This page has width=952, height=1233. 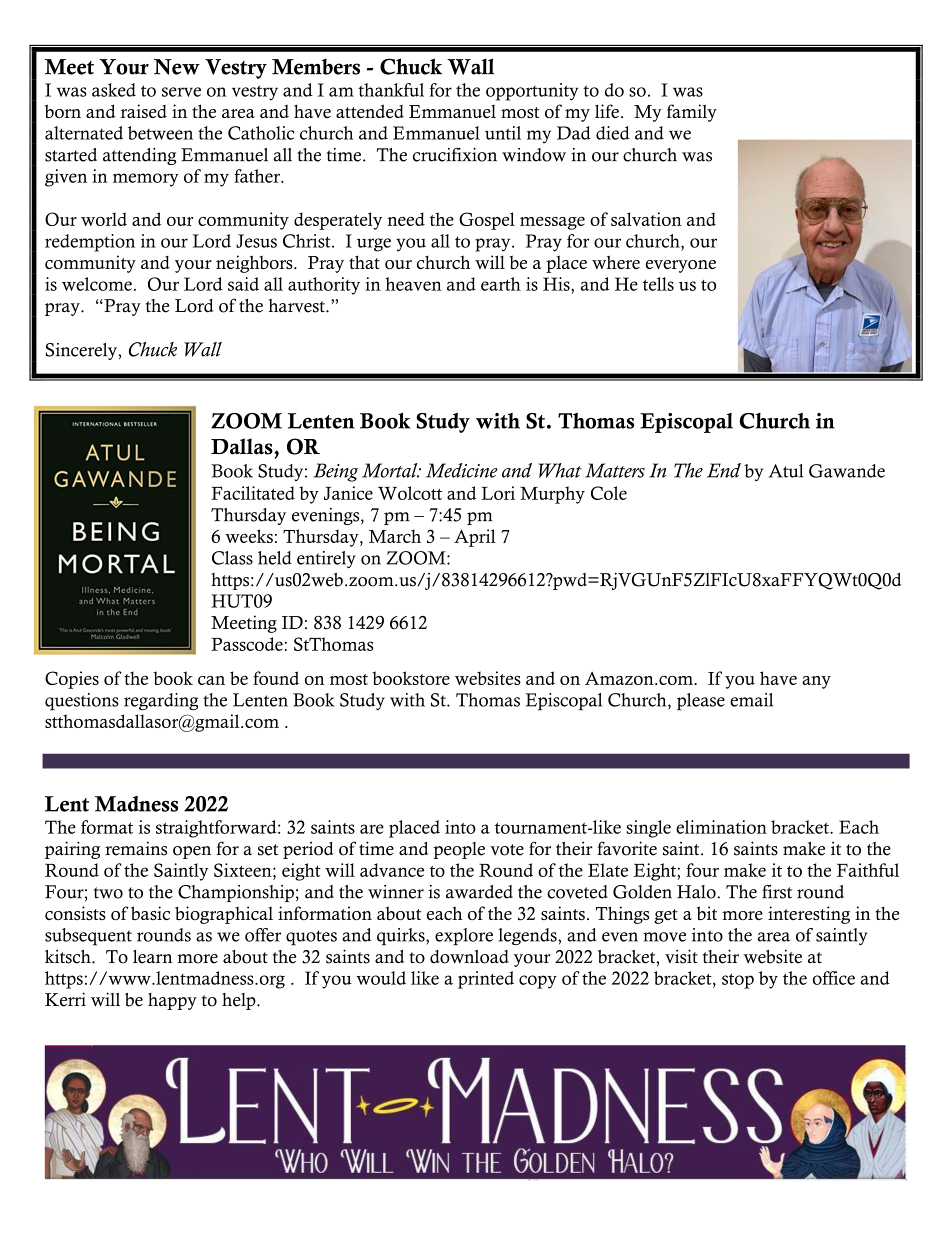 I want to click on April, so click(x=475, y=538).
